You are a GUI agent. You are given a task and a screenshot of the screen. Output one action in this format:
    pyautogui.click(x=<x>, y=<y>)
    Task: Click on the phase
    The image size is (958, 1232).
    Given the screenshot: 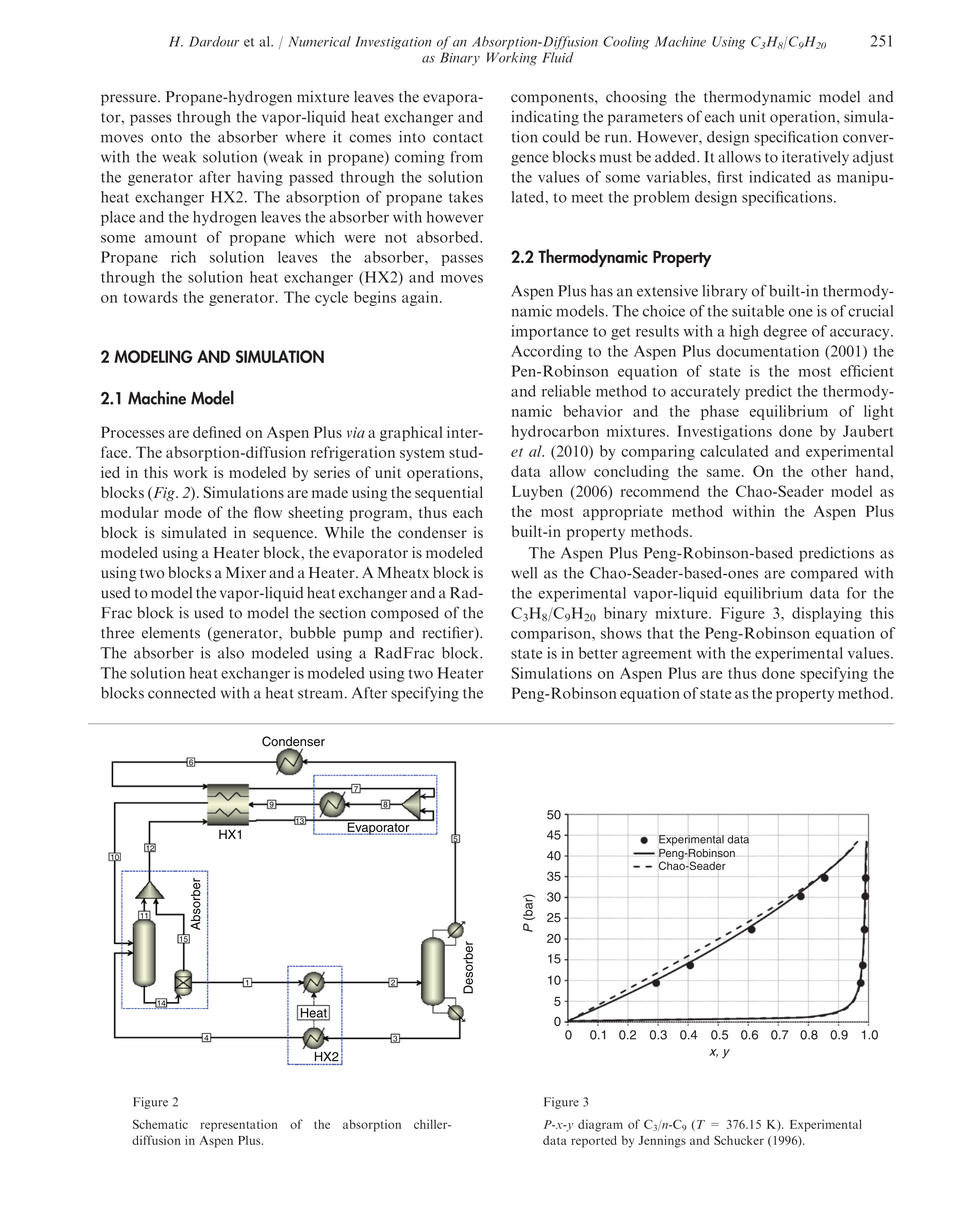 What is the action you would take?
    pyautogui.click(x=720, y=412)
